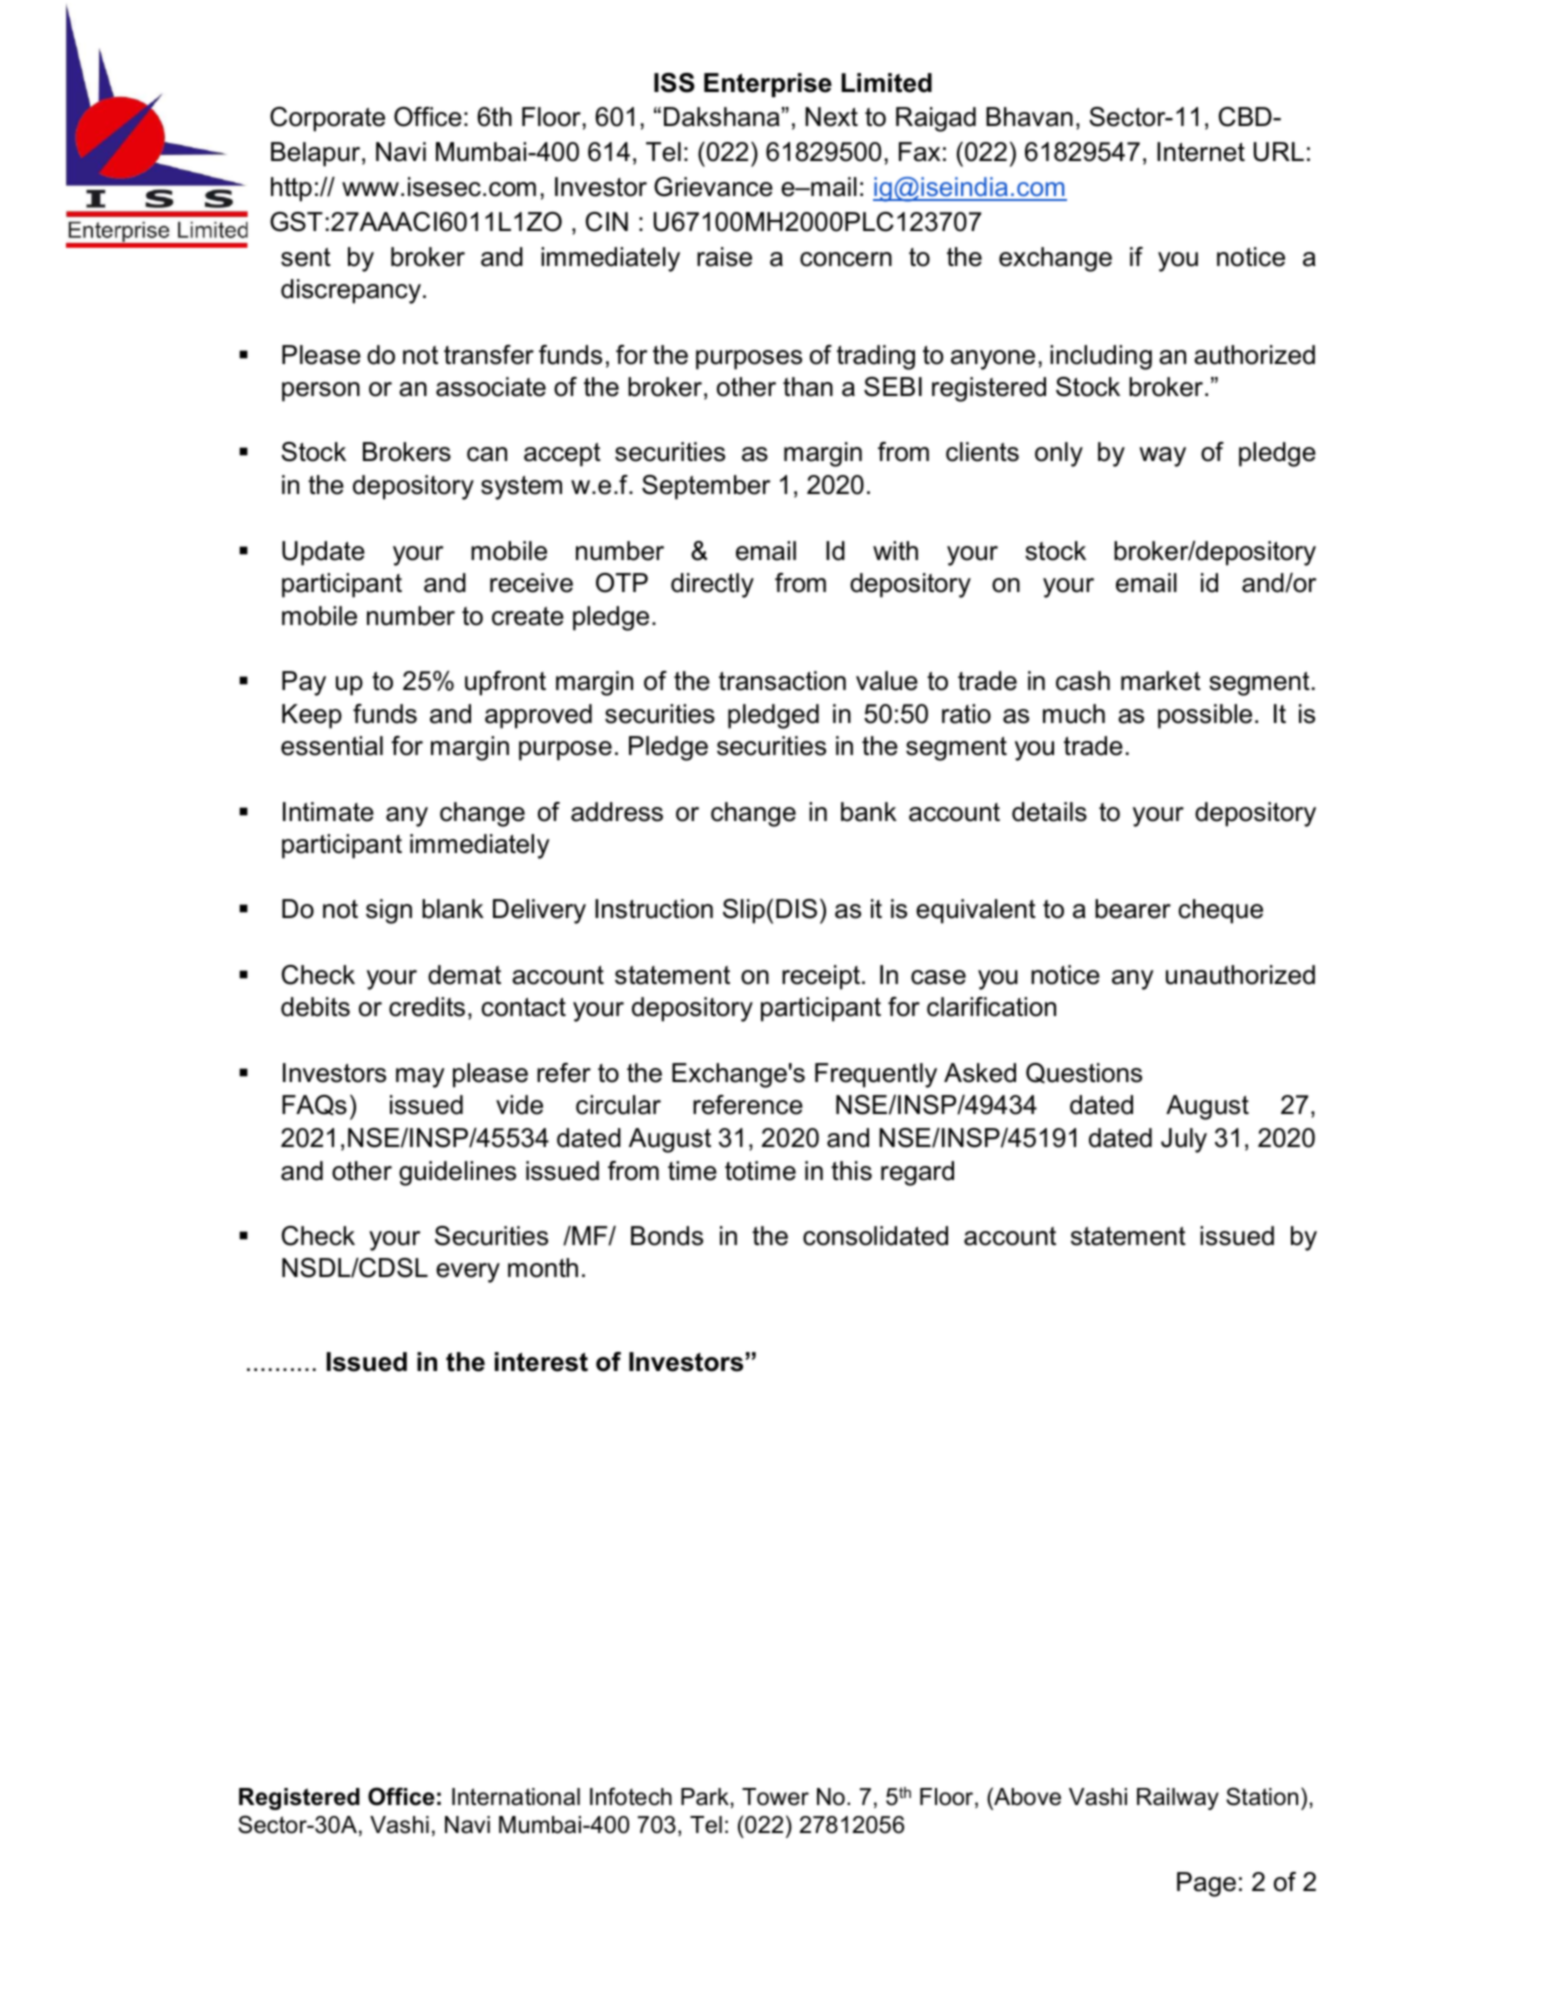  Describe the element at coordinates (831, 117) in the document. I see `Next` at that location.
